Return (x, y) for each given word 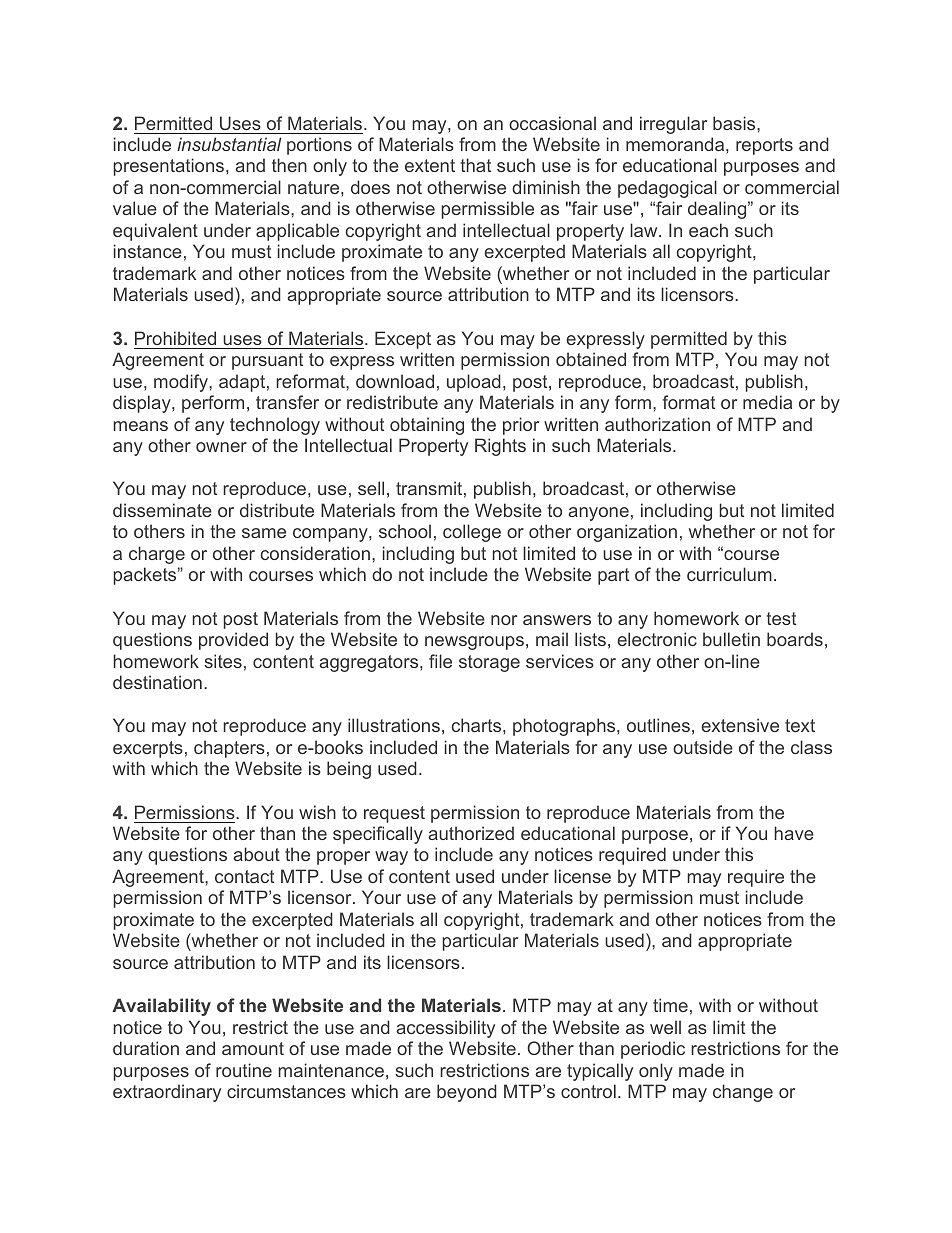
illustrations (394, 725)
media (767, 402)
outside (703, 747)
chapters (229, 749)
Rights (500, 447)
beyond (467, 1093)
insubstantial (229, 144)
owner (221, 447)
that (475, 165)
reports (764, 146)
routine (244, 1070)
